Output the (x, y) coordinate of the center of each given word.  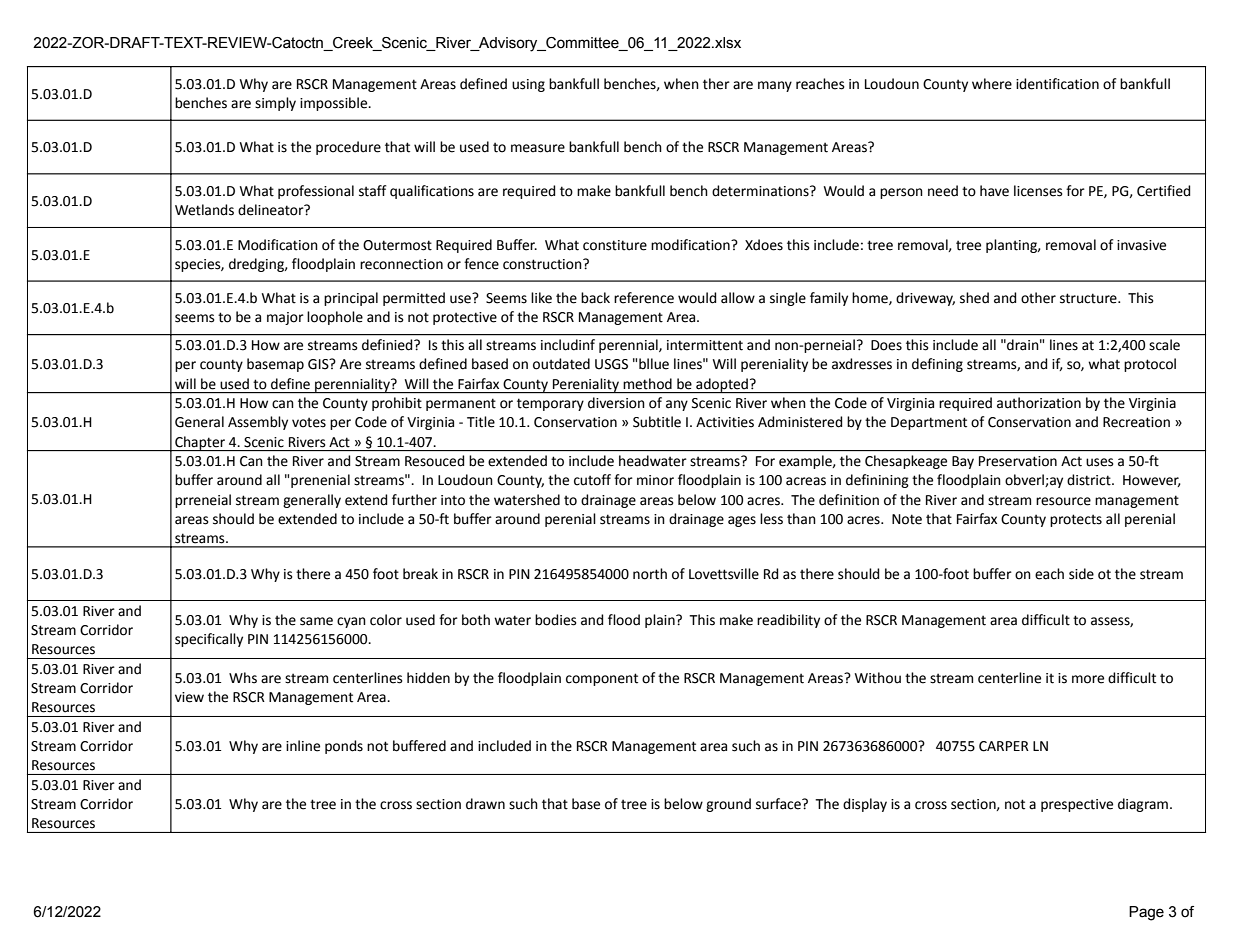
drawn (485, 804)
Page (1146, 913)
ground (728, 805)
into (453, 500)
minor (655, 480)
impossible (335, 104)
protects (1076, 520)
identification (1057, 84)
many (775, 86)
